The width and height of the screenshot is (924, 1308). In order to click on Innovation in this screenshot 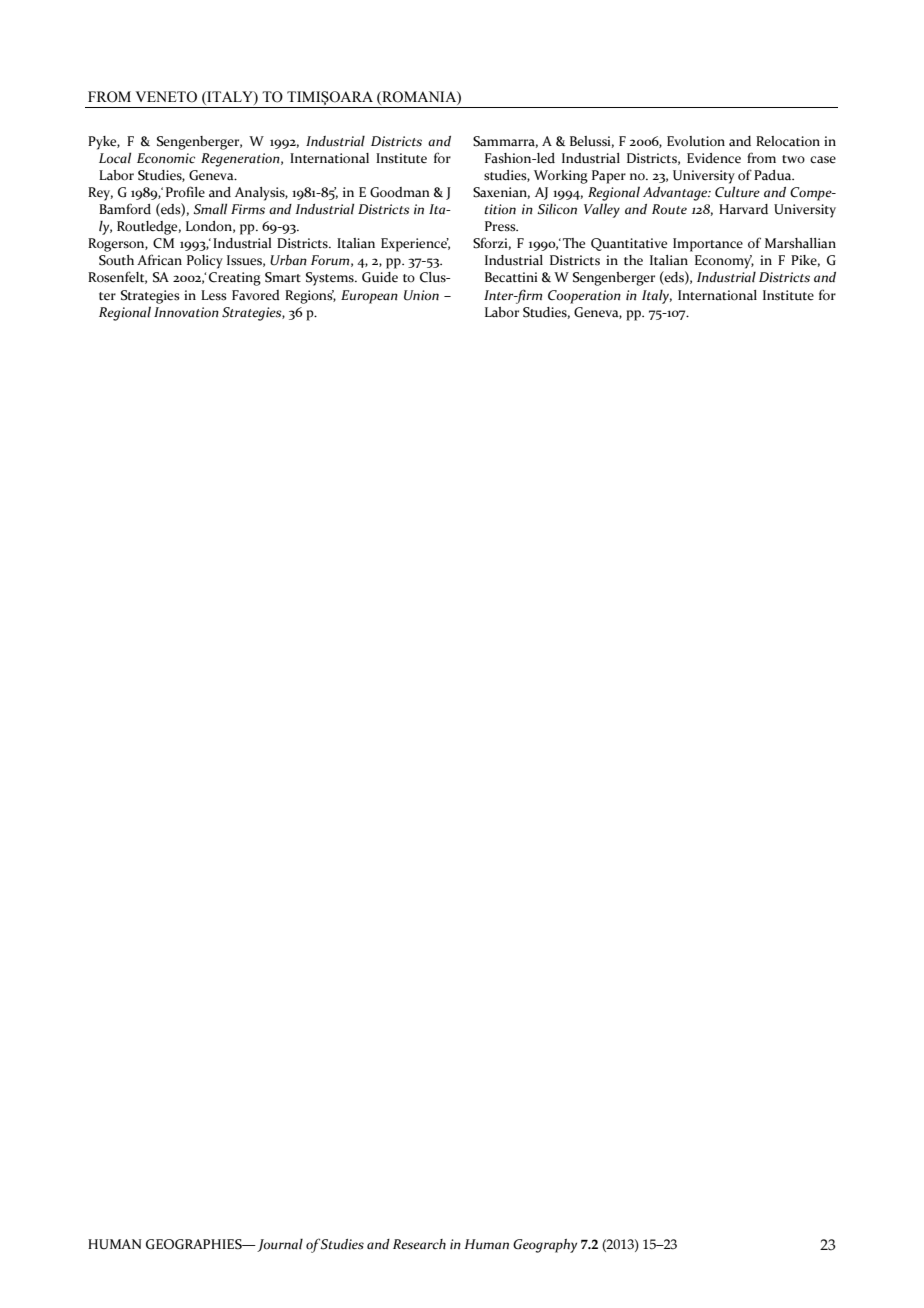, I will do `click(186, 312)`.
